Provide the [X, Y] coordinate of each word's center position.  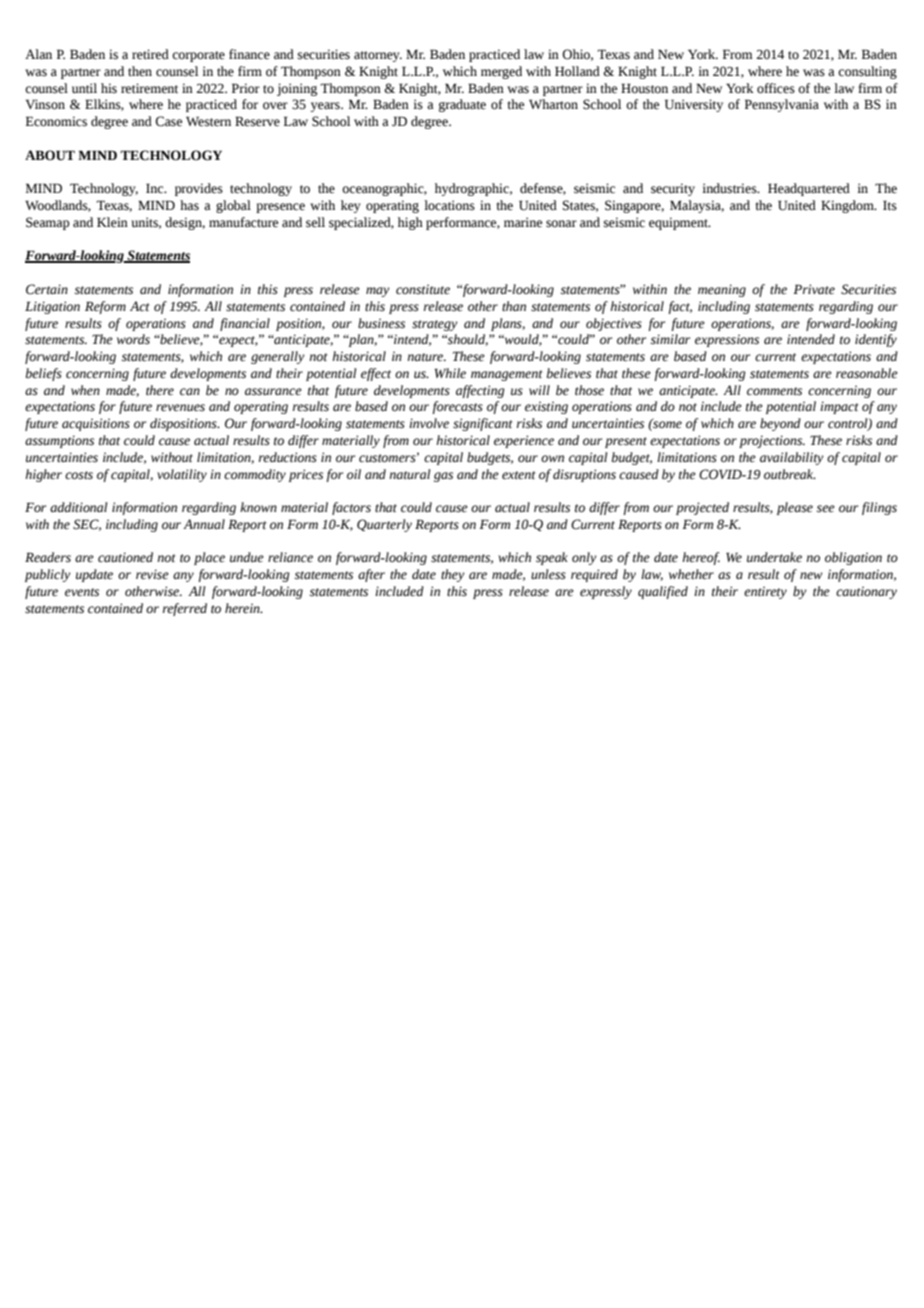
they [453, 575]
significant [482, 424]
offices [776, 88]
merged [501, 72]
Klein [112, 222]
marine [523, 222]
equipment [679, 223]
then [140, 71]
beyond [780, 424]
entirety [765, 592]
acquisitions [96, 424]
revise [152, 574]
